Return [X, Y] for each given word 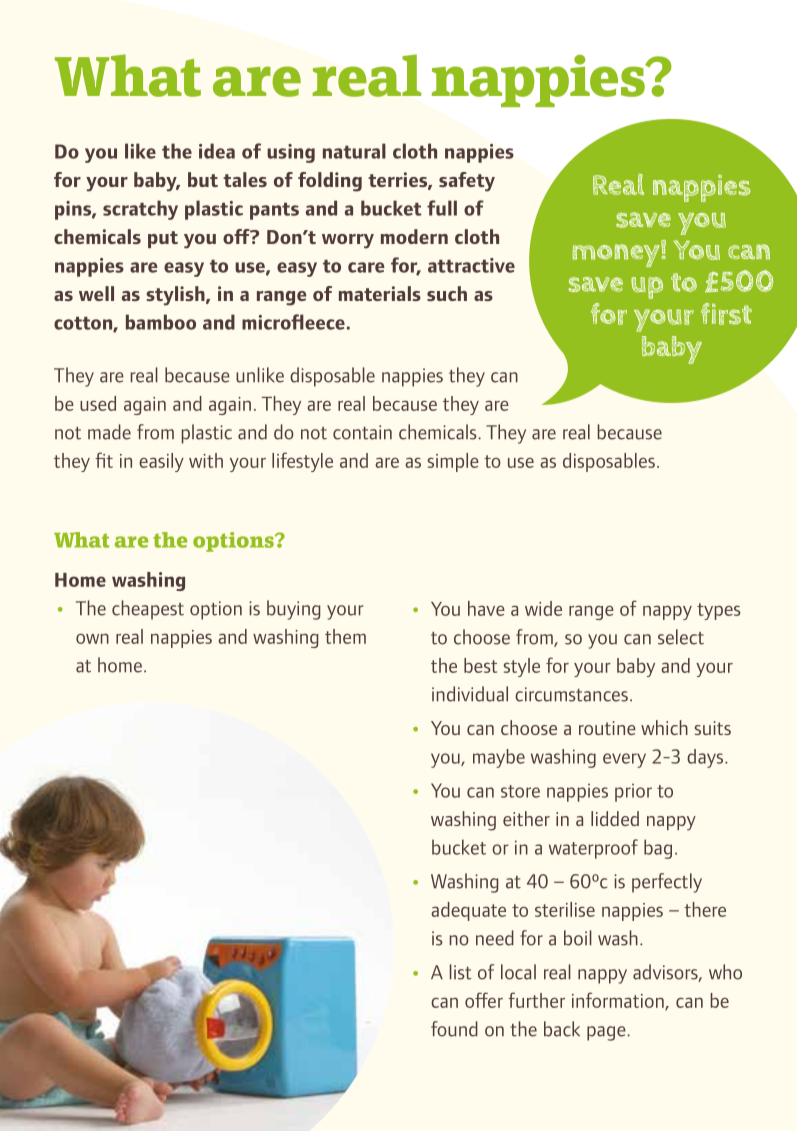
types [719, 611]
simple [453, 462]
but [203, 179]
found [454, 1029]
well [96, 293]
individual [470, 694]
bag [658, 849]
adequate [468, 911]
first [726, 314]
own [92, 638]
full [442, 208]
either [526, 818]
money [617, 254]
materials [380, 293]
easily [161, 462]
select [681, 637]
